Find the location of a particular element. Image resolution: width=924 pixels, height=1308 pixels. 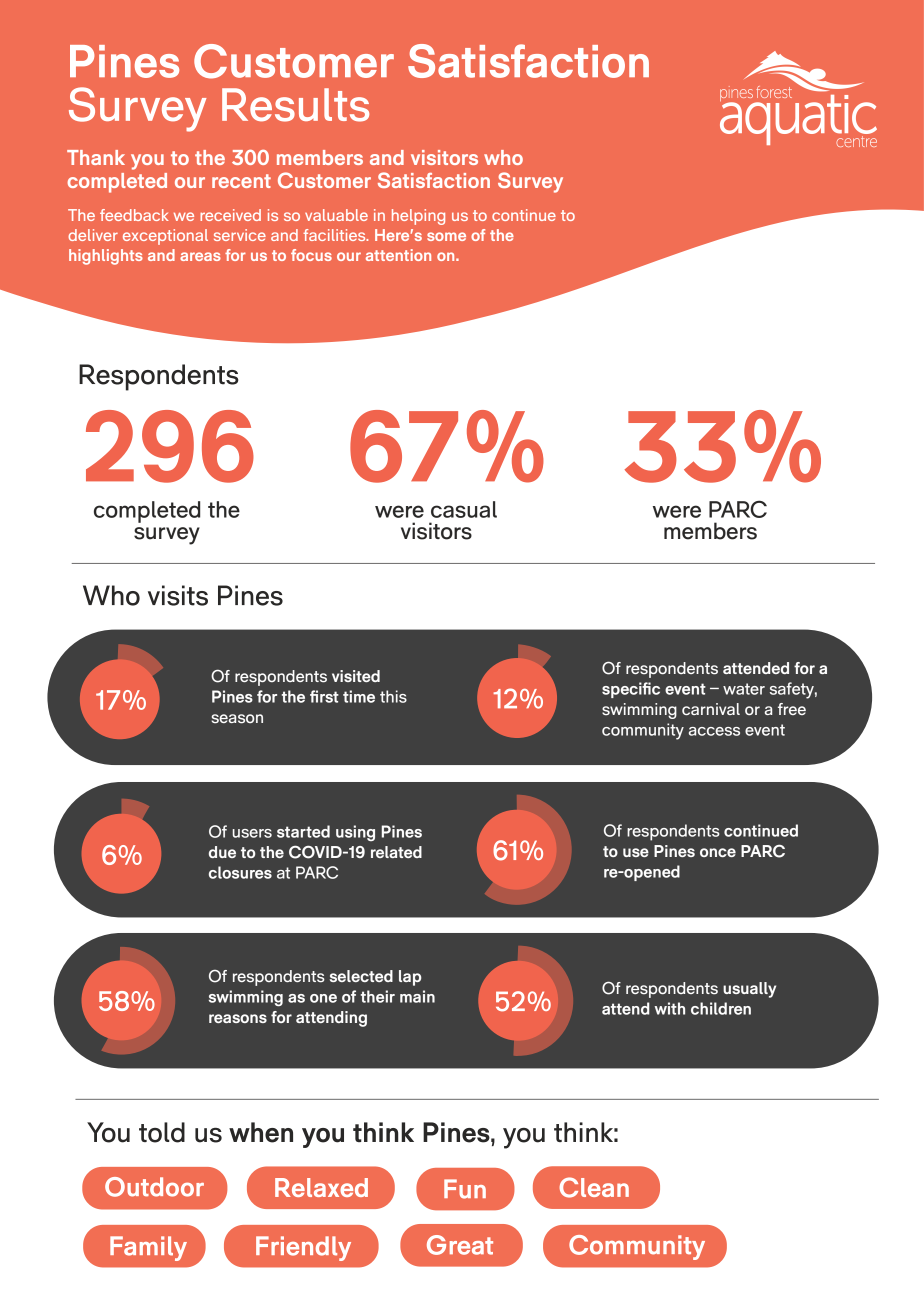

helping is located at coordinates (418, 217).
